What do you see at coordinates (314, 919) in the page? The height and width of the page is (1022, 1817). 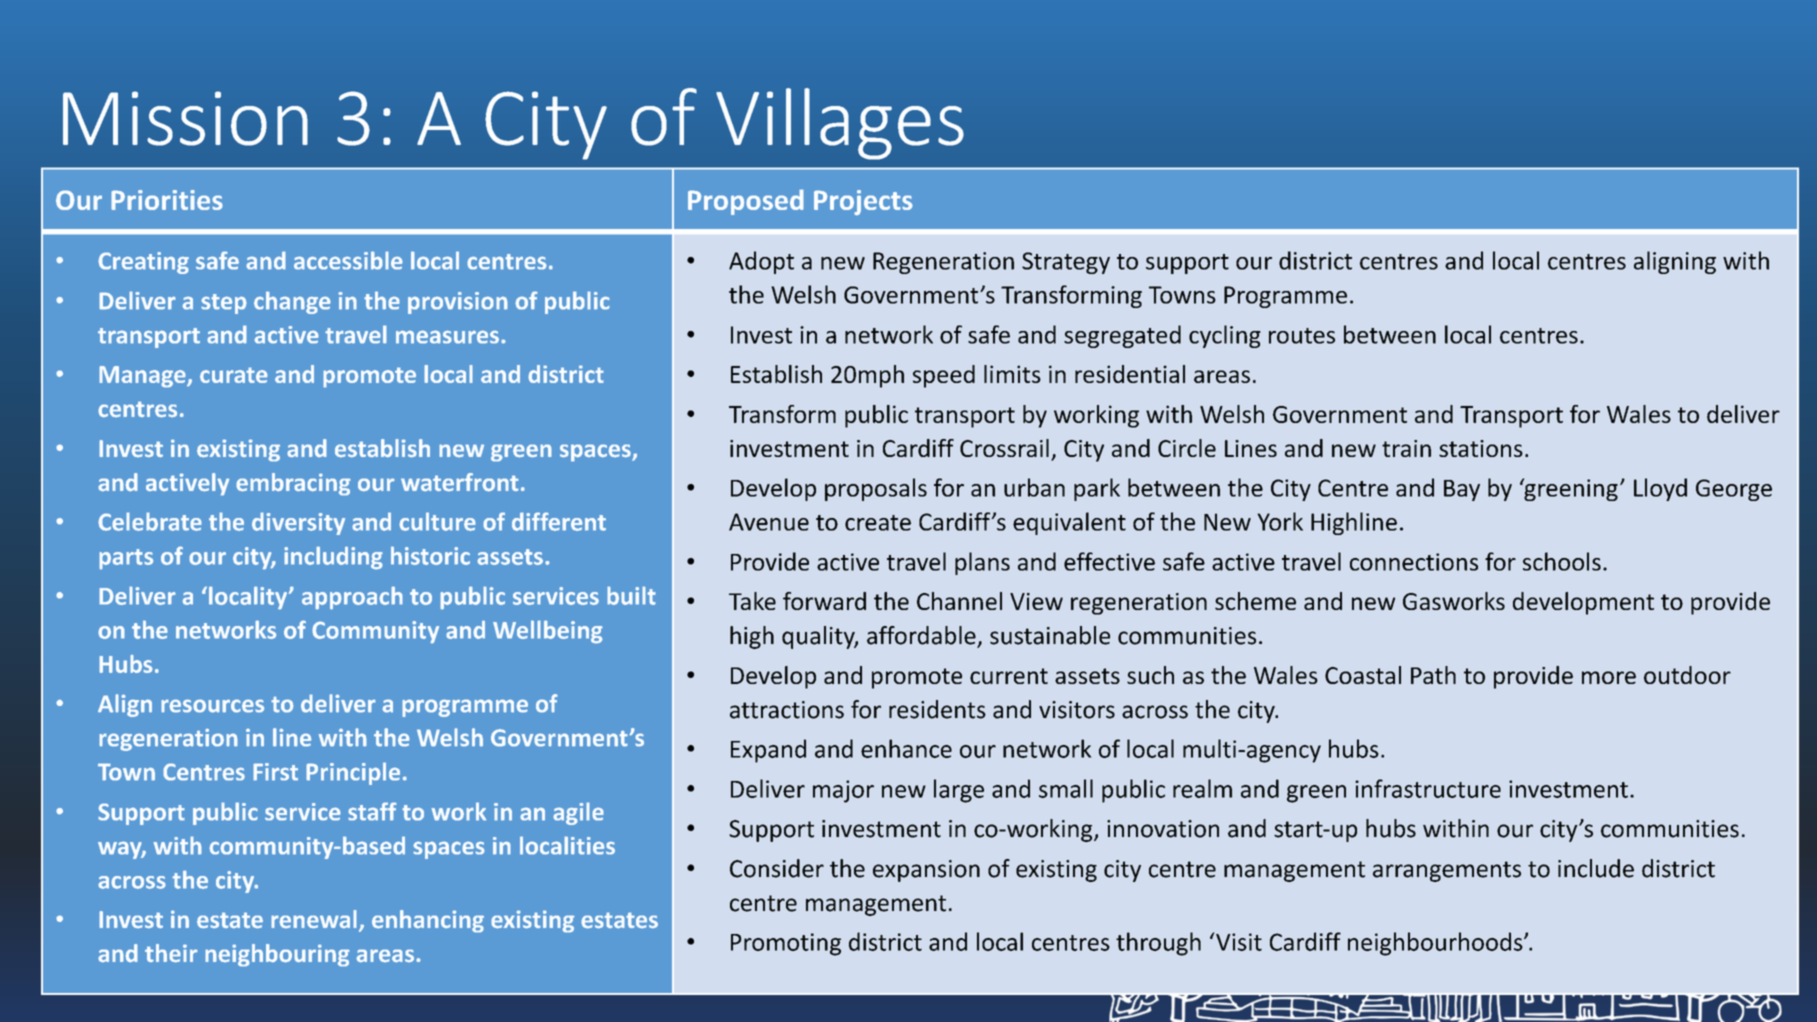 I see `renewal` at bounding box center [314, 919].
